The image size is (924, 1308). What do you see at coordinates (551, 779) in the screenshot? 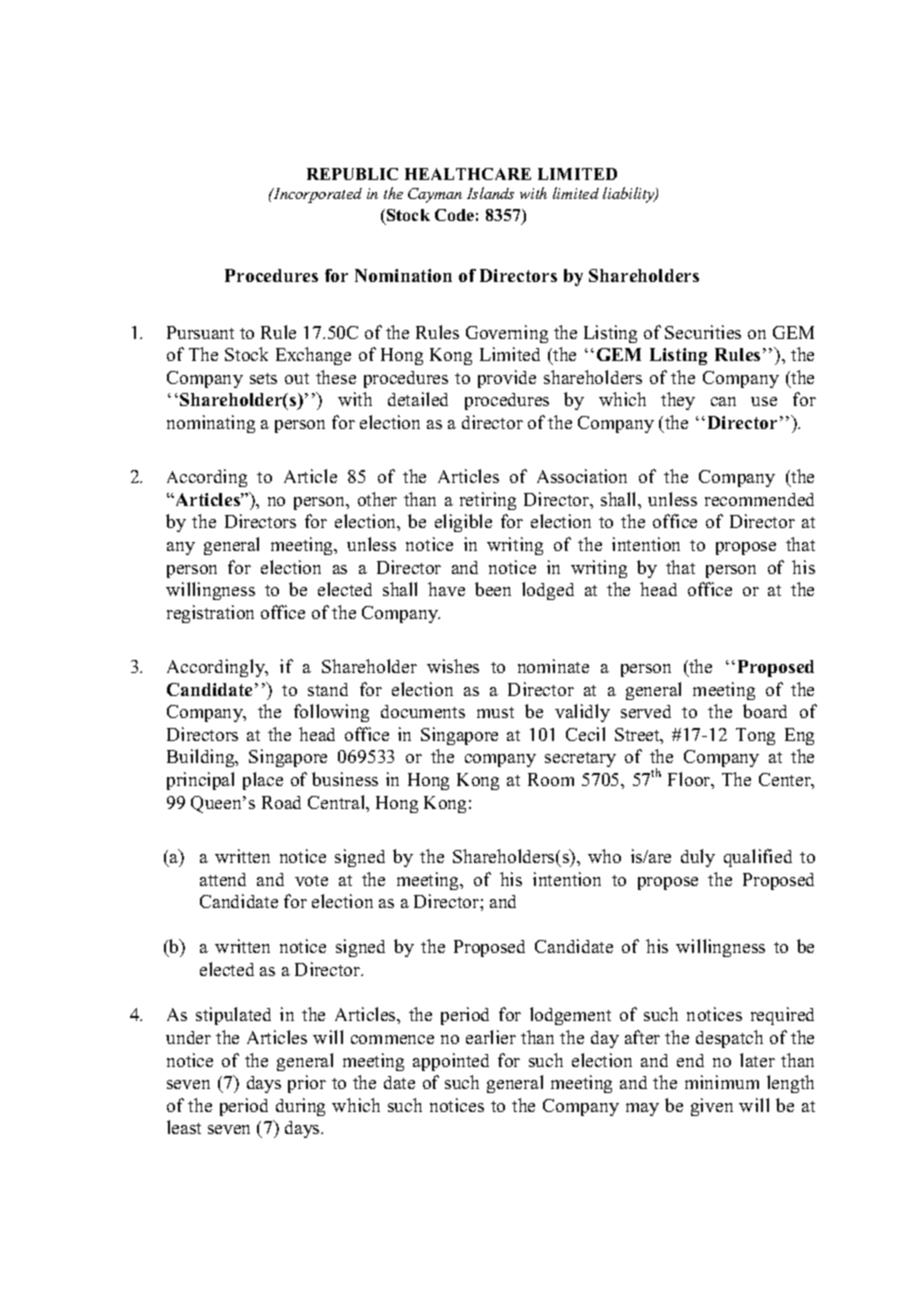
I see `Room` at bounding box center [551, 779].
